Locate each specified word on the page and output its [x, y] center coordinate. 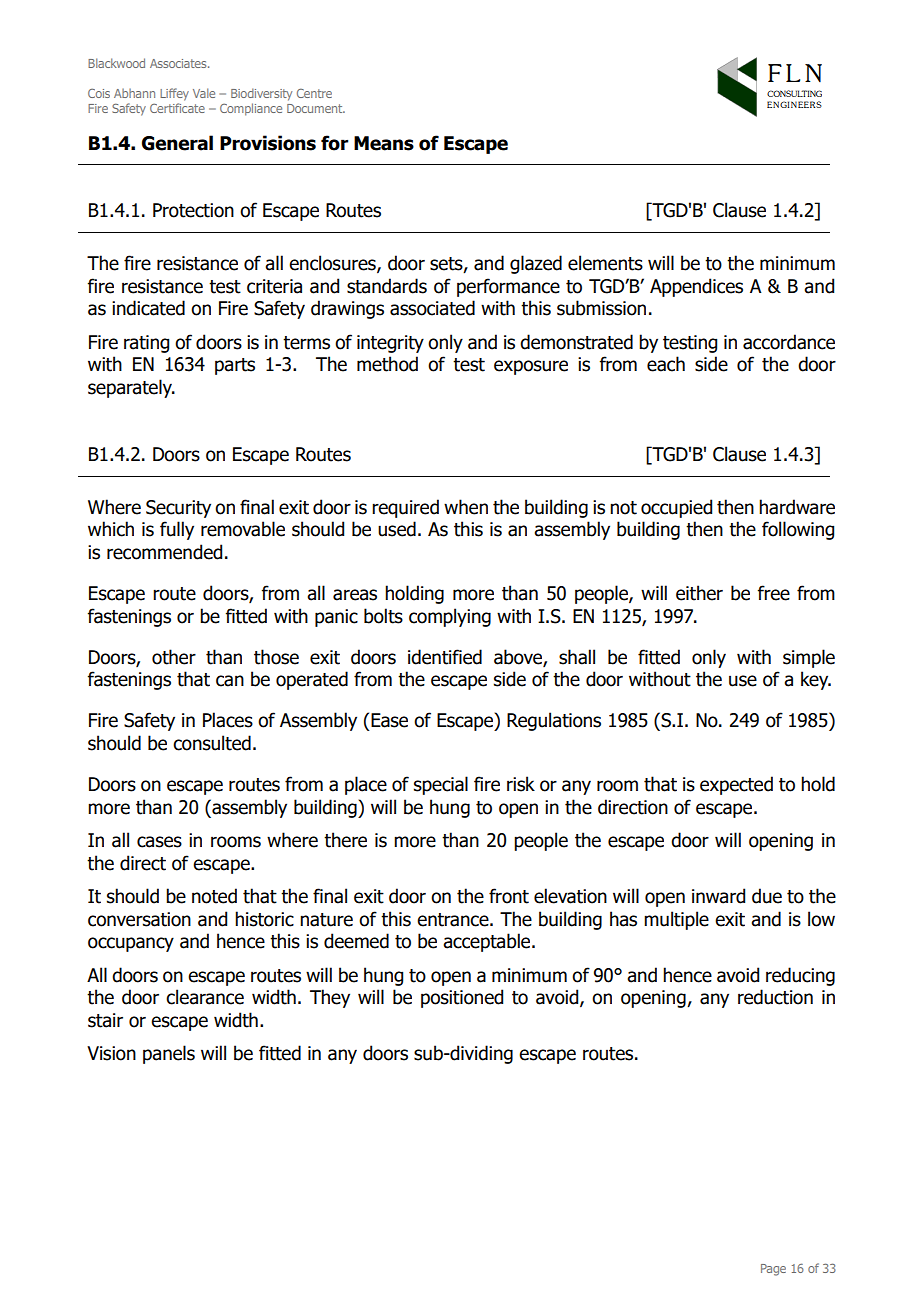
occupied [676, 508]
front [509, 896]
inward [718, 896]
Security [178, 509]
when [466, 507]
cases [159, 842]
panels [169, 1054]
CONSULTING [794, 93]
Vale [204, 93]
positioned [462, 998]
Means [384, 143]
